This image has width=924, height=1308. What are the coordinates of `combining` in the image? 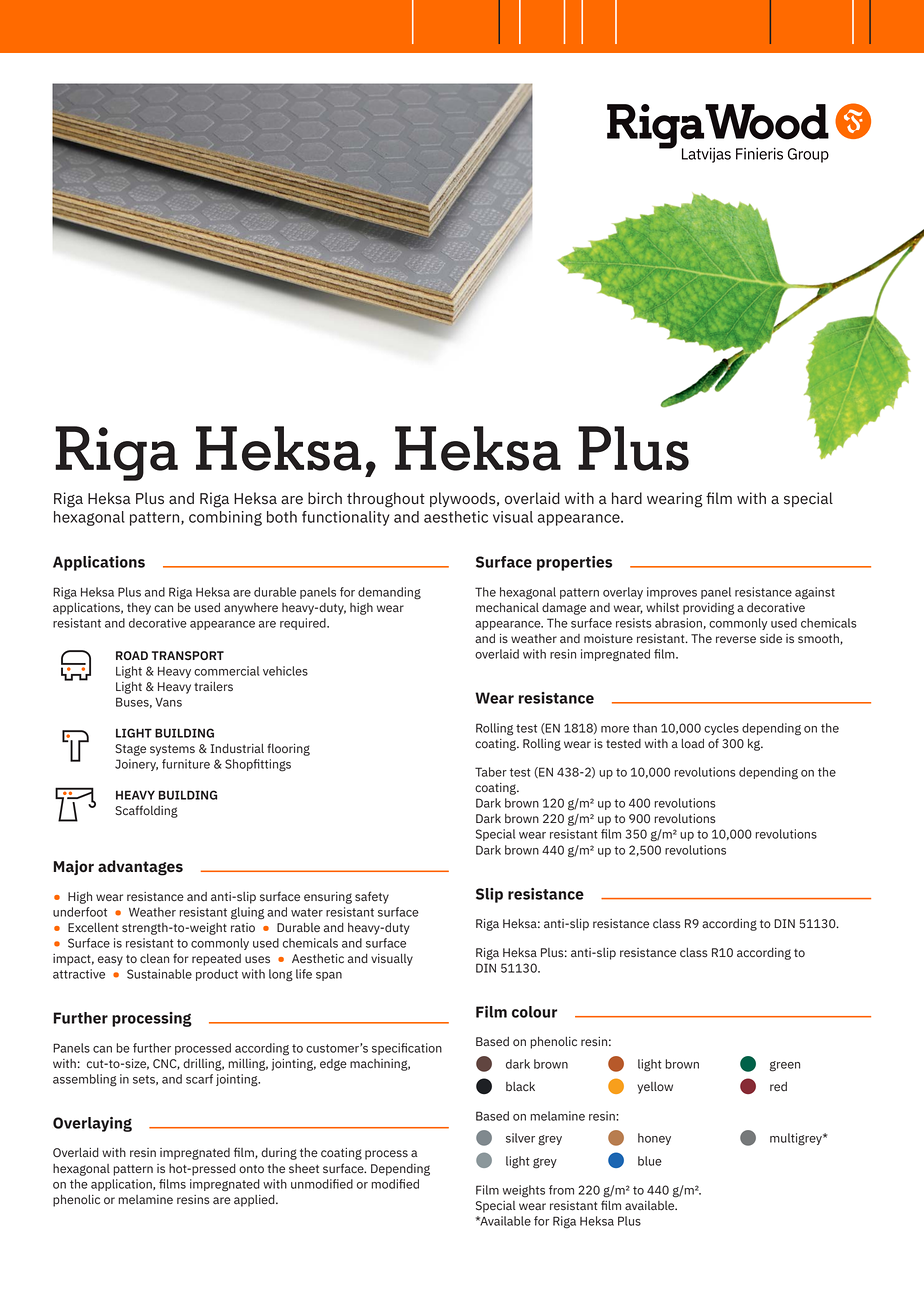 It's located at (225, 518).
